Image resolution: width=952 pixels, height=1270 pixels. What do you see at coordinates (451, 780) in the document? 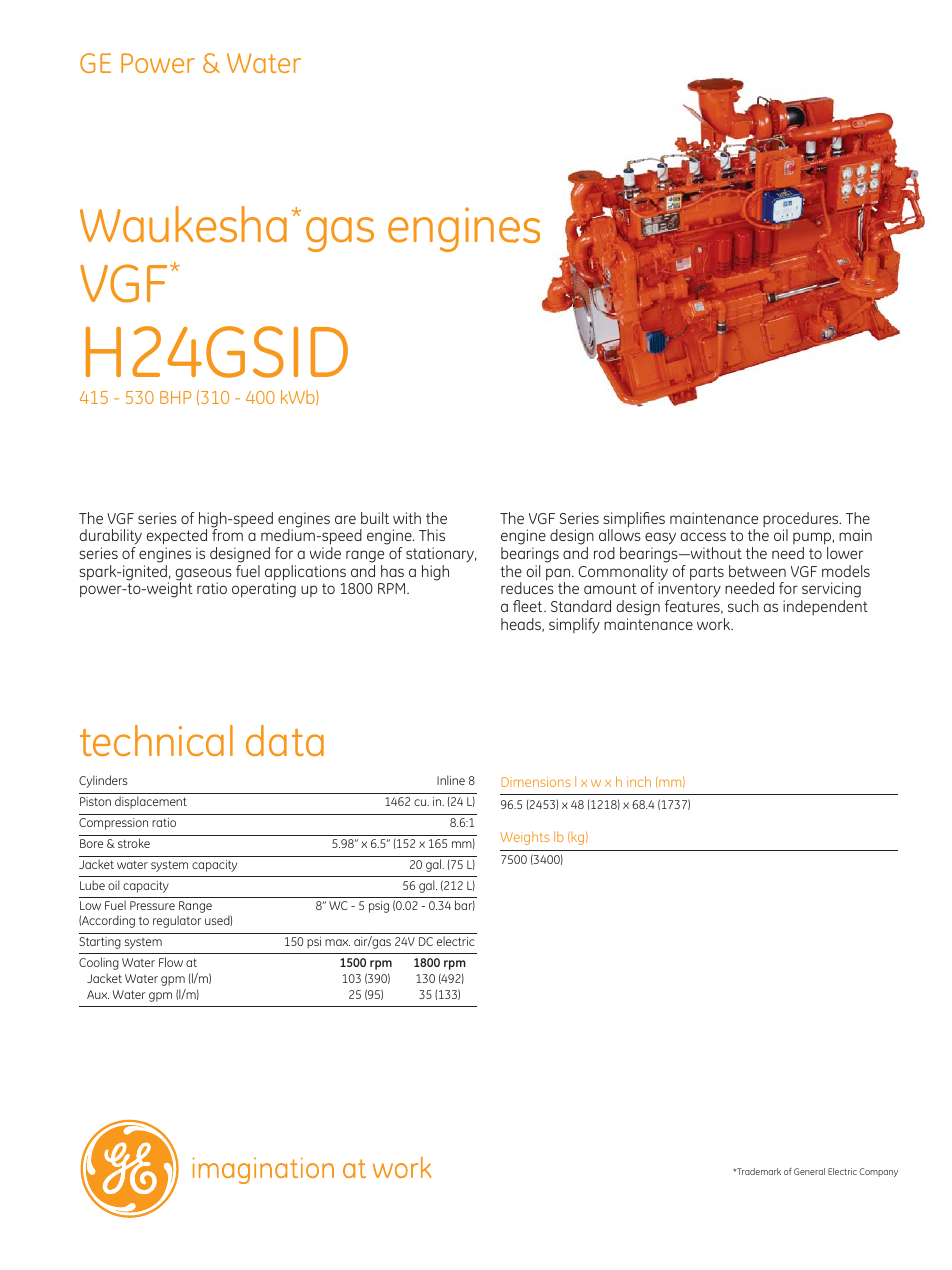
I see `Inline` at bounding box center [451, 780].
